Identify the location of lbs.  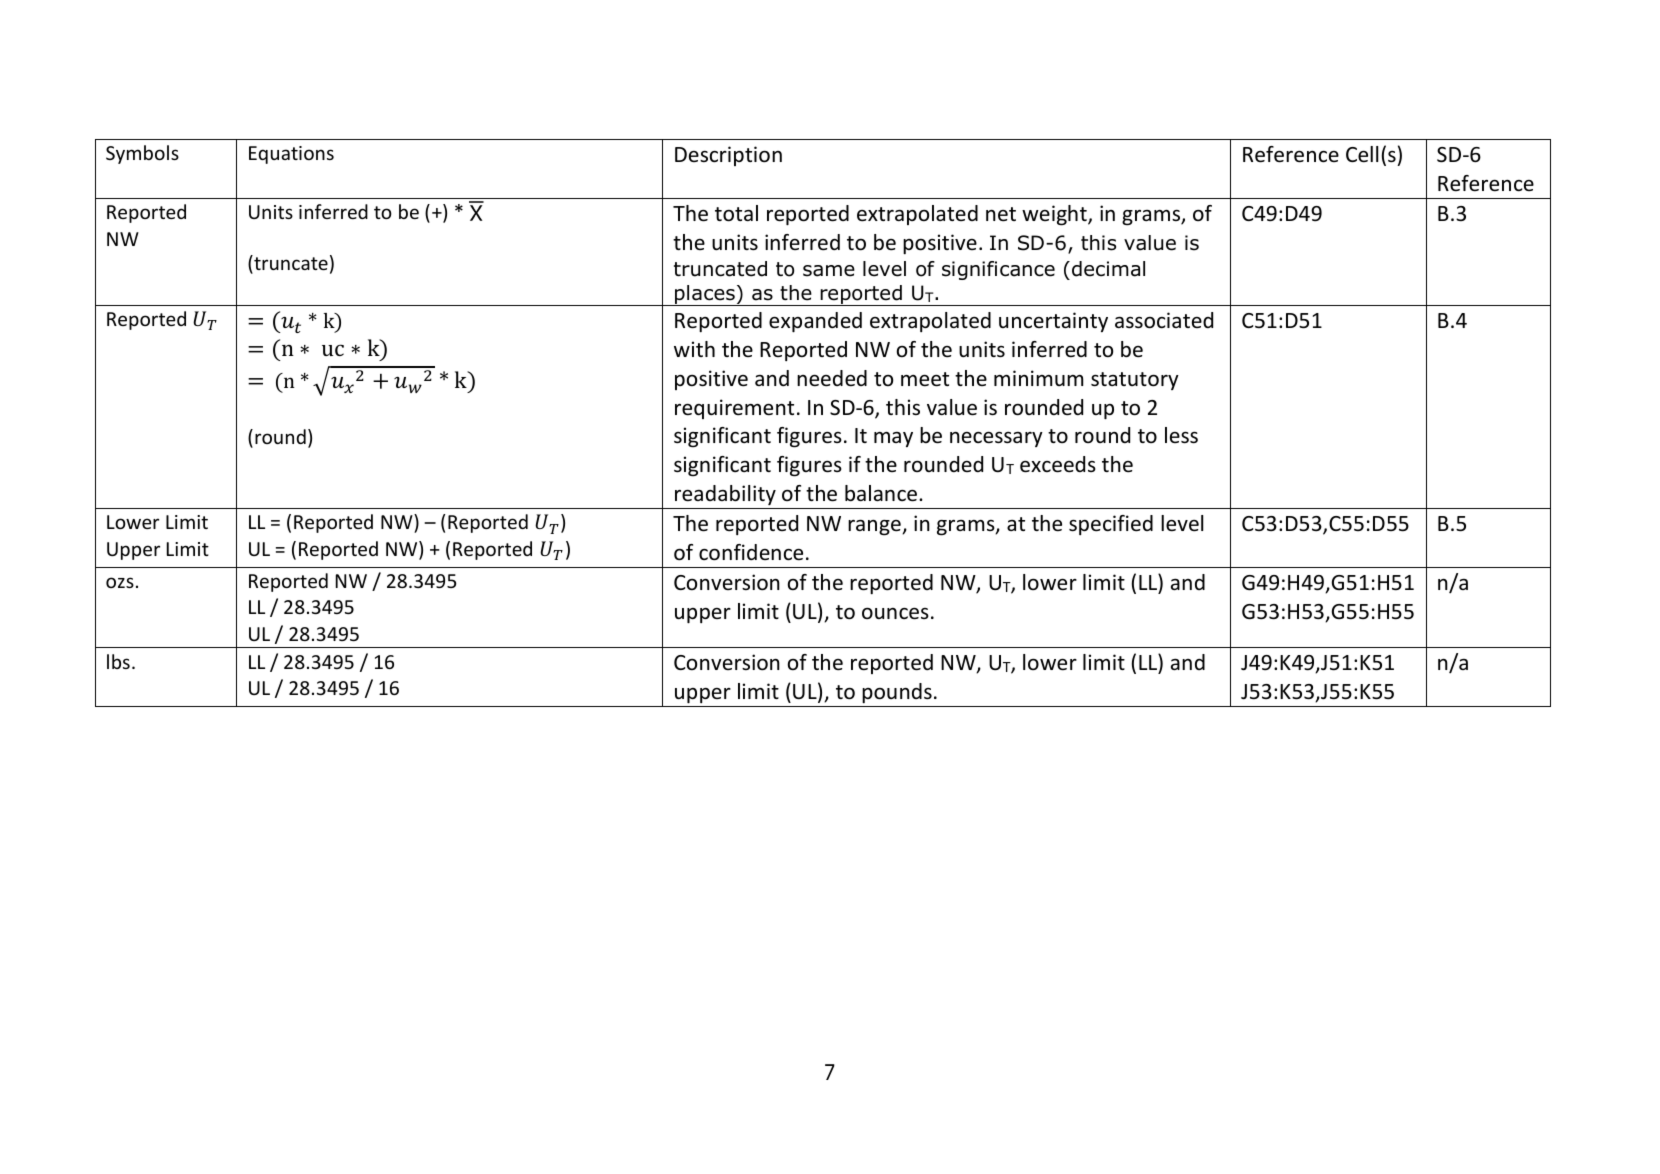
(118, 661).
